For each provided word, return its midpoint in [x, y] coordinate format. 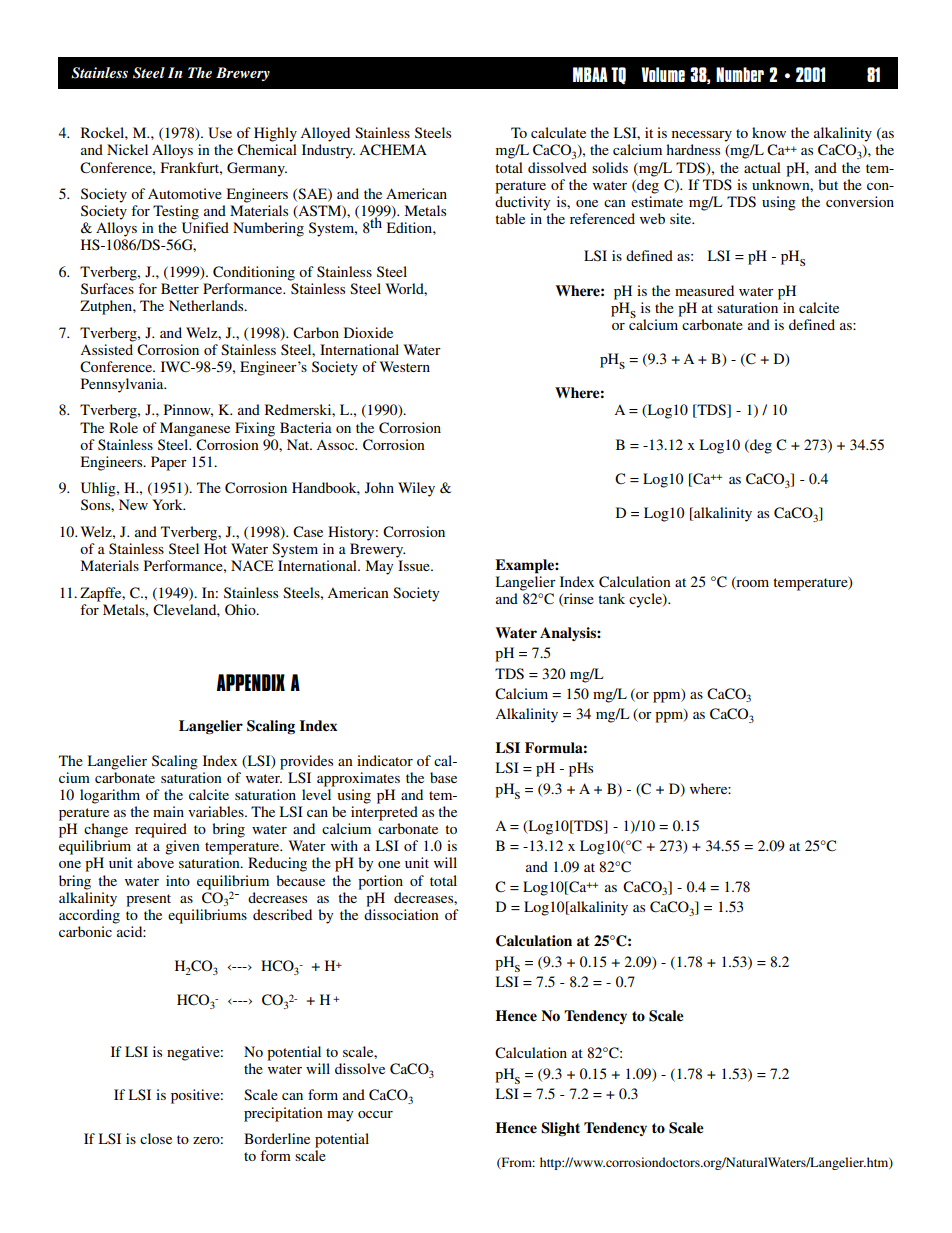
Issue [415, 565]
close [156, 1138]
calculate [558, 132]
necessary [702, 136]
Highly [275, 134]
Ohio [241, 609]
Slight [560, 1129]
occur [375, 1114]
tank [611, 598]
